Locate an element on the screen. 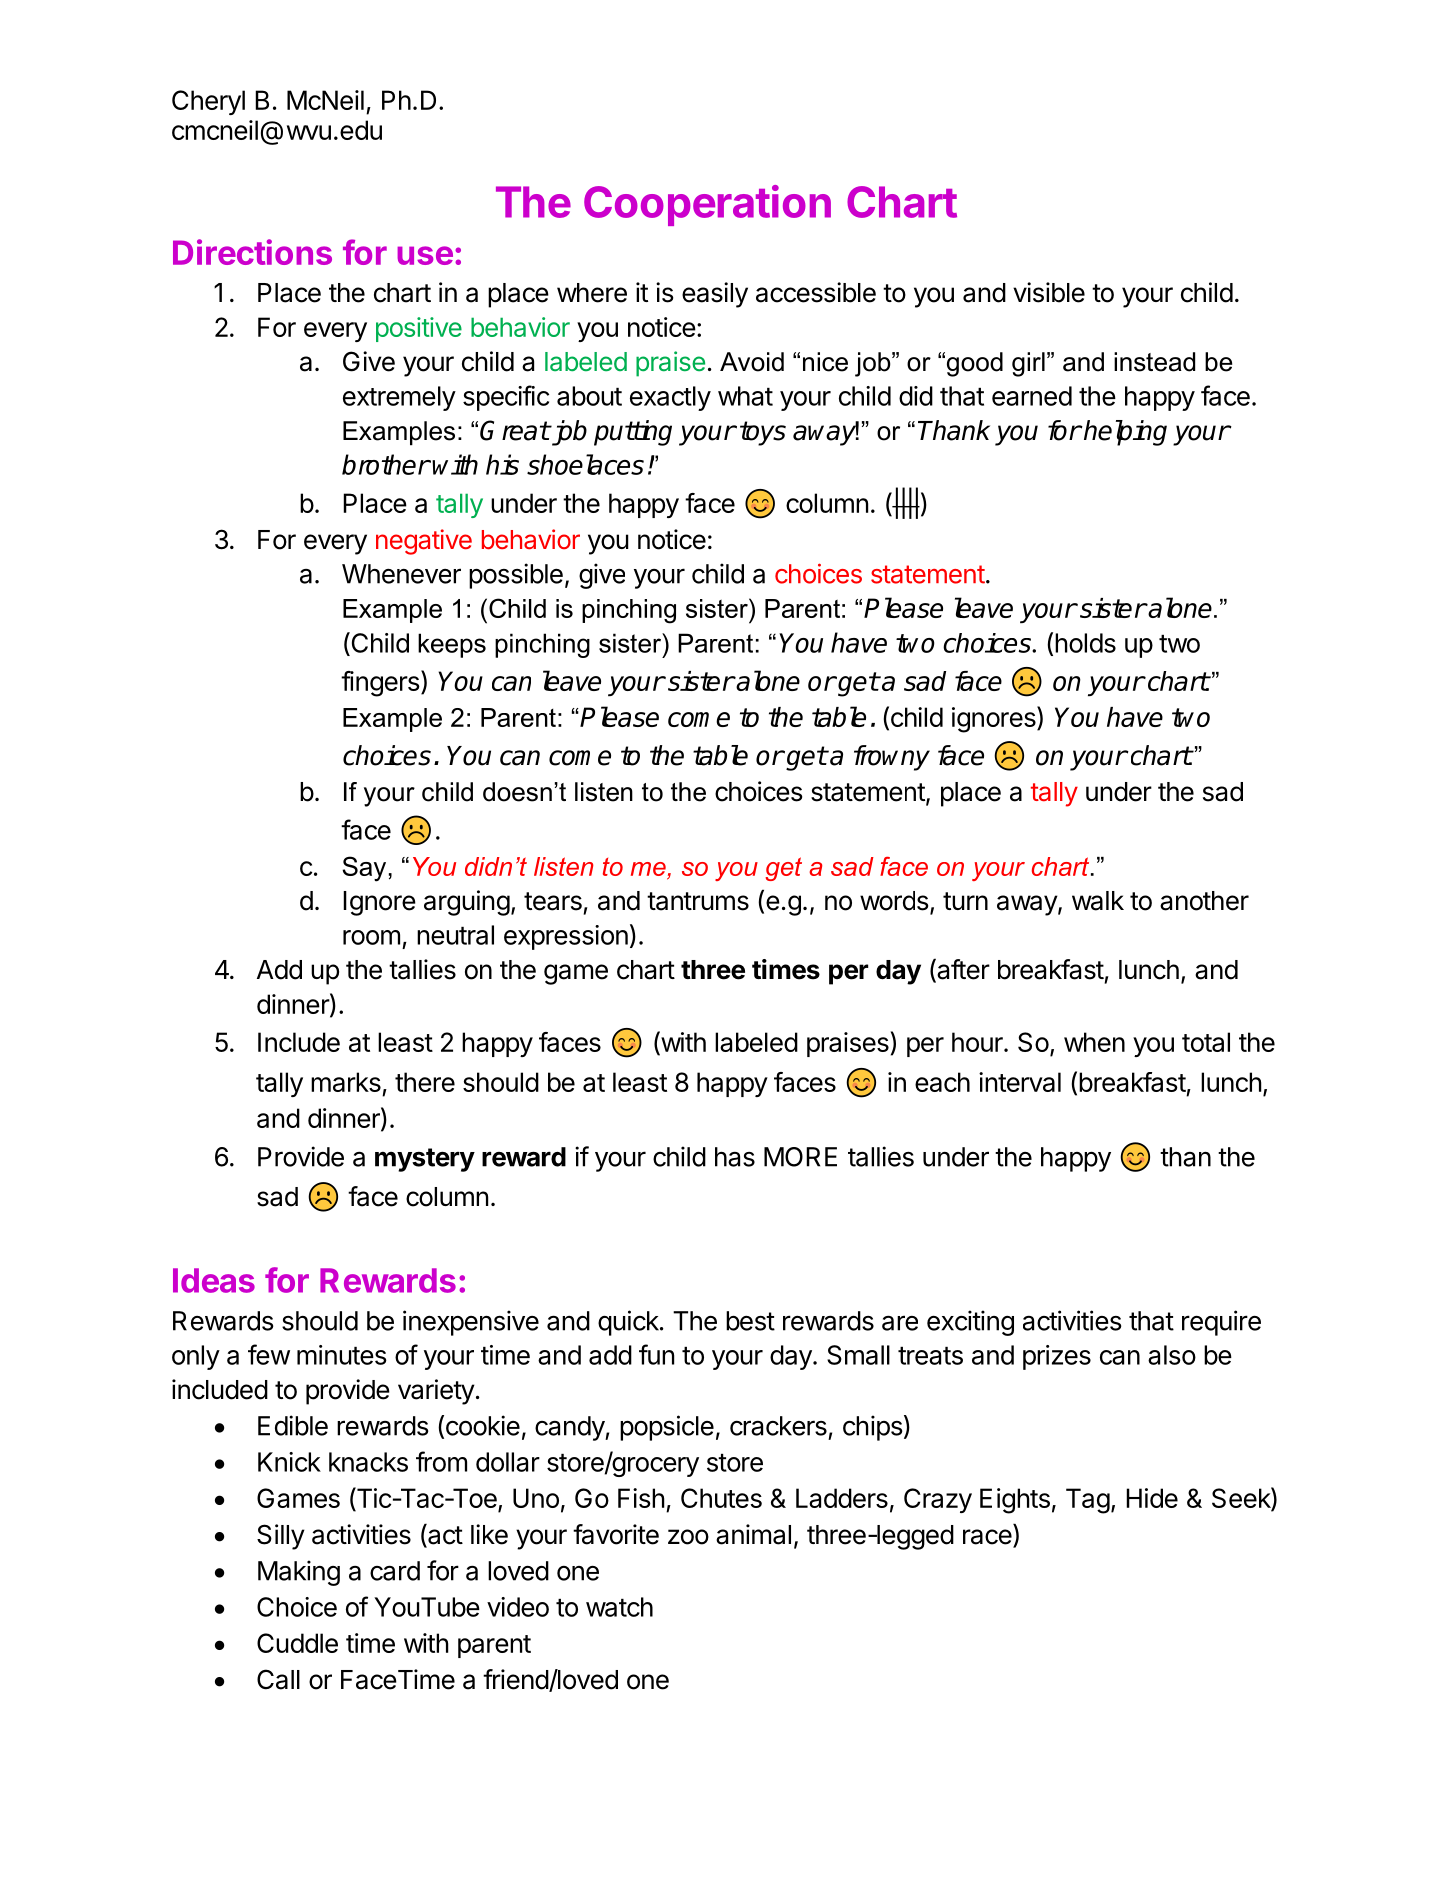  Cooperation is located at coordinates (707, 205).
